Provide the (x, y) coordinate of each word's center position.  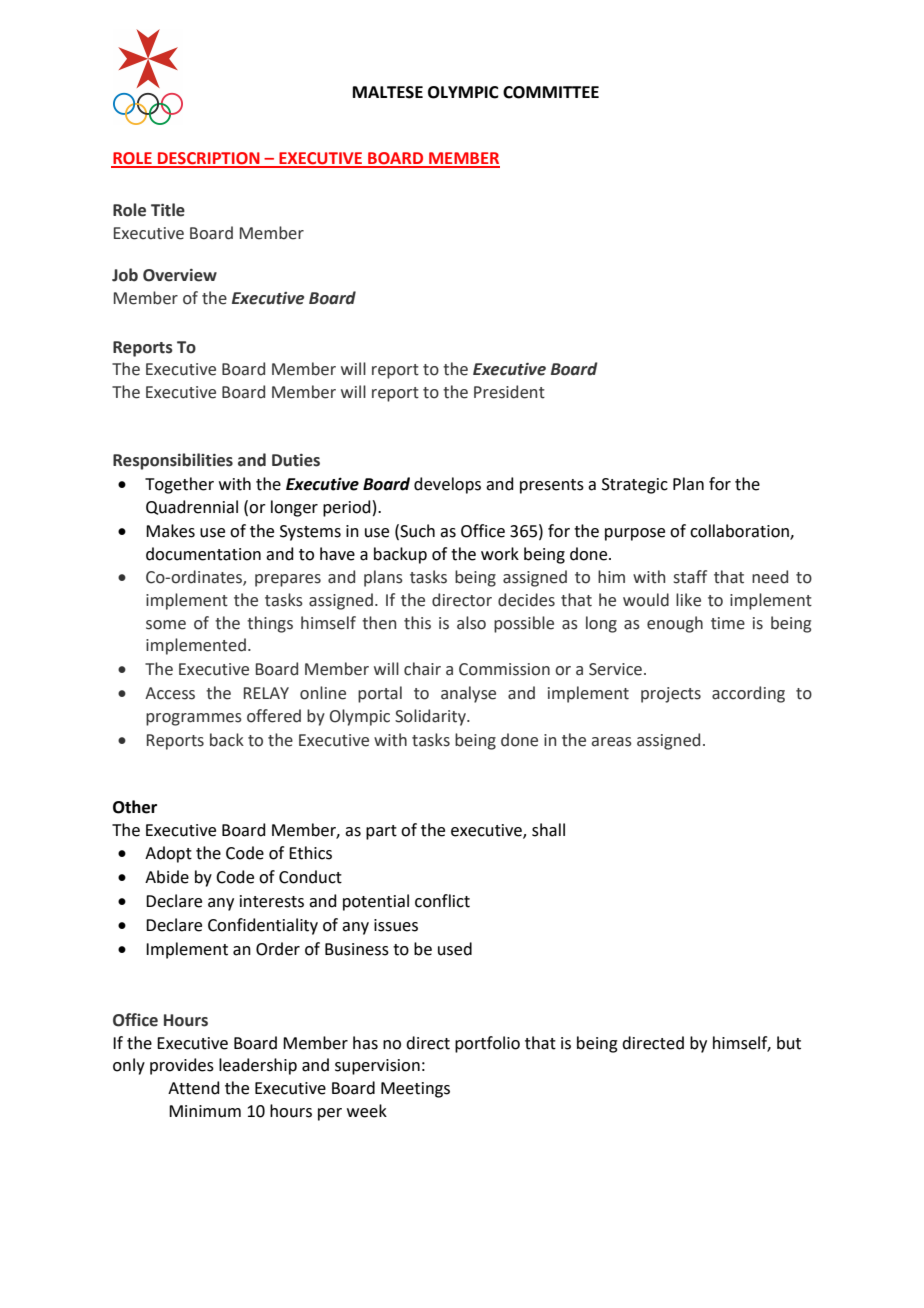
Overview (180, 275)
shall (548, 830)
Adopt (168, 854)
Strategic (635, 486)
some (166, 625)
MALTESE (388, 92)
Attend (194, 1088)
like (688, 600)
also (471, 623)
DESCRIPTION (209, 159)
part (381, 832)
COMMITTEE (551, 92)
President (509, 392)
